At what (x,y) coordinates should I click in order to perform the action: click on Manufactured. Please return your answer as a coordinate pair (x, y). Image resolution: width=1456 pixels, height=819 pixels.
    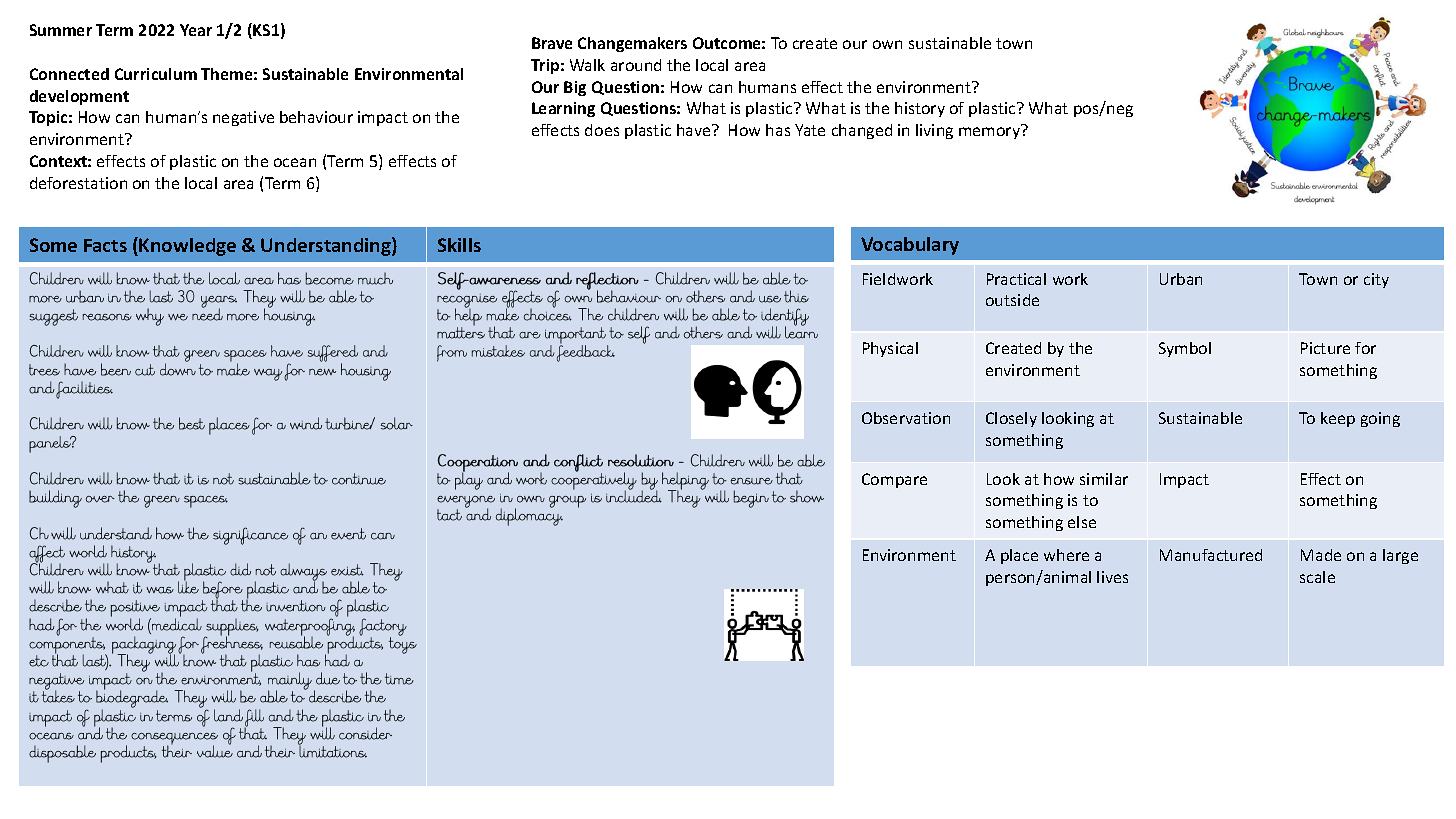
    Looking at the image, I should click on (1211, 555).
